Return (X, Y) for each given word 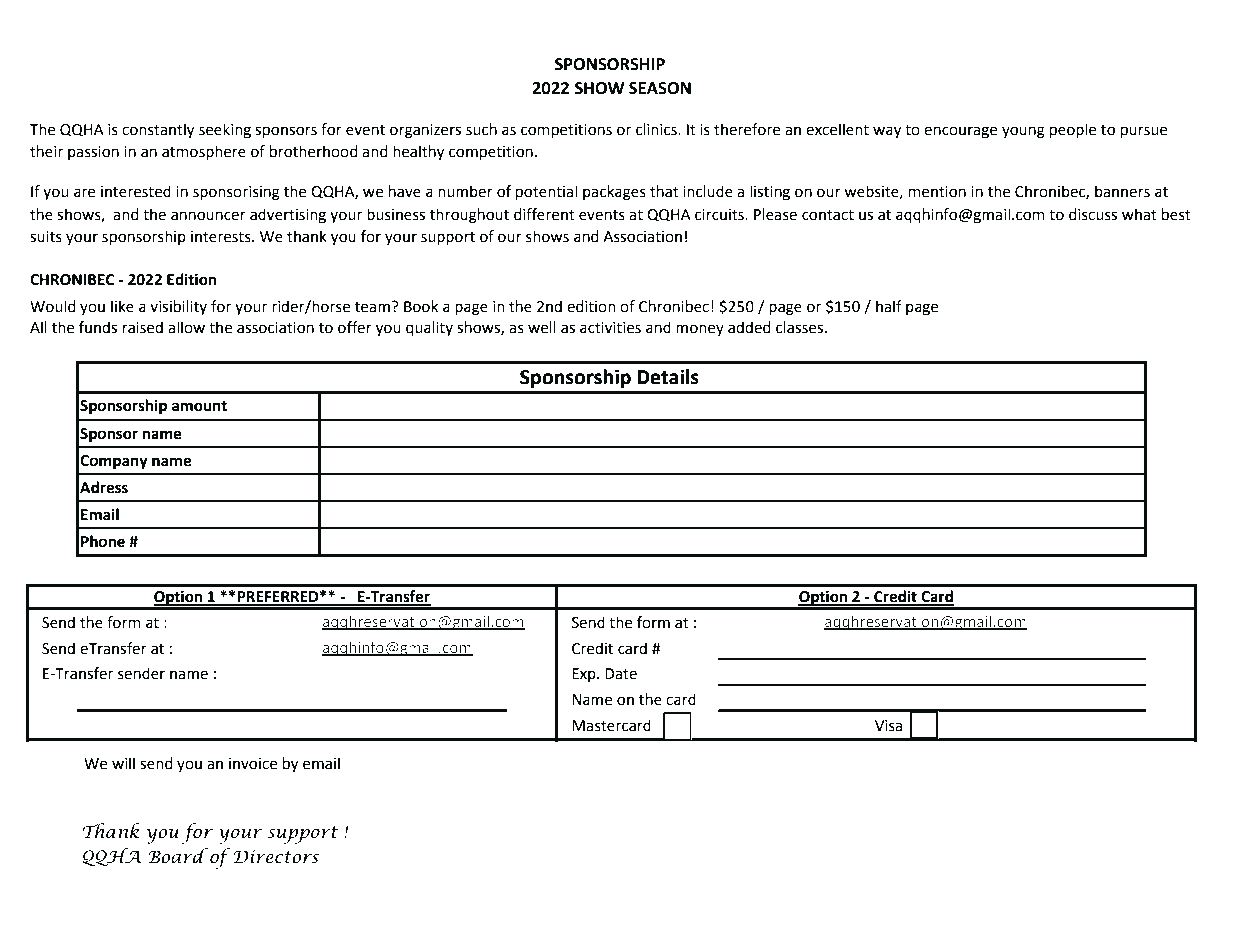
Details (668, 377)
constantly (158, 131)
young (1023, 132)
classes (801, 327)
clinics (657, 129)
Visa (888, 726)
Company (114, 462)
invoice (253, 764)
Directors (276, 857)
